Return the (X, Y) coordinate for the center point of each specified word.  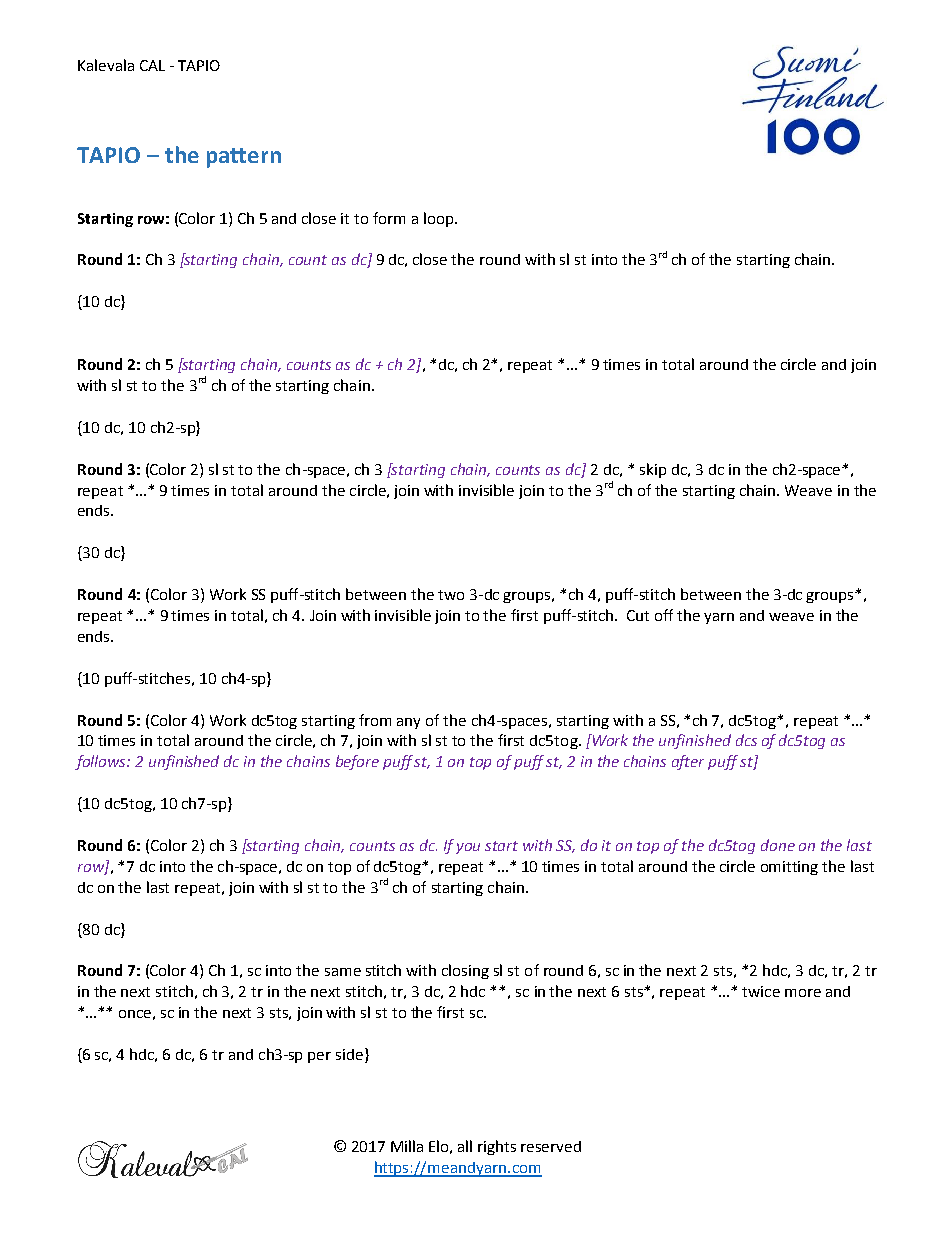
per (319, 1057)
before (357, 762)
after (688, 762)
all (465, 1146)
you (468, 848)
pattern (244, 158)
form (389, 218)
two (451, 595)
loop (440, 219)
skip (653, 470)
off (664, 615)
